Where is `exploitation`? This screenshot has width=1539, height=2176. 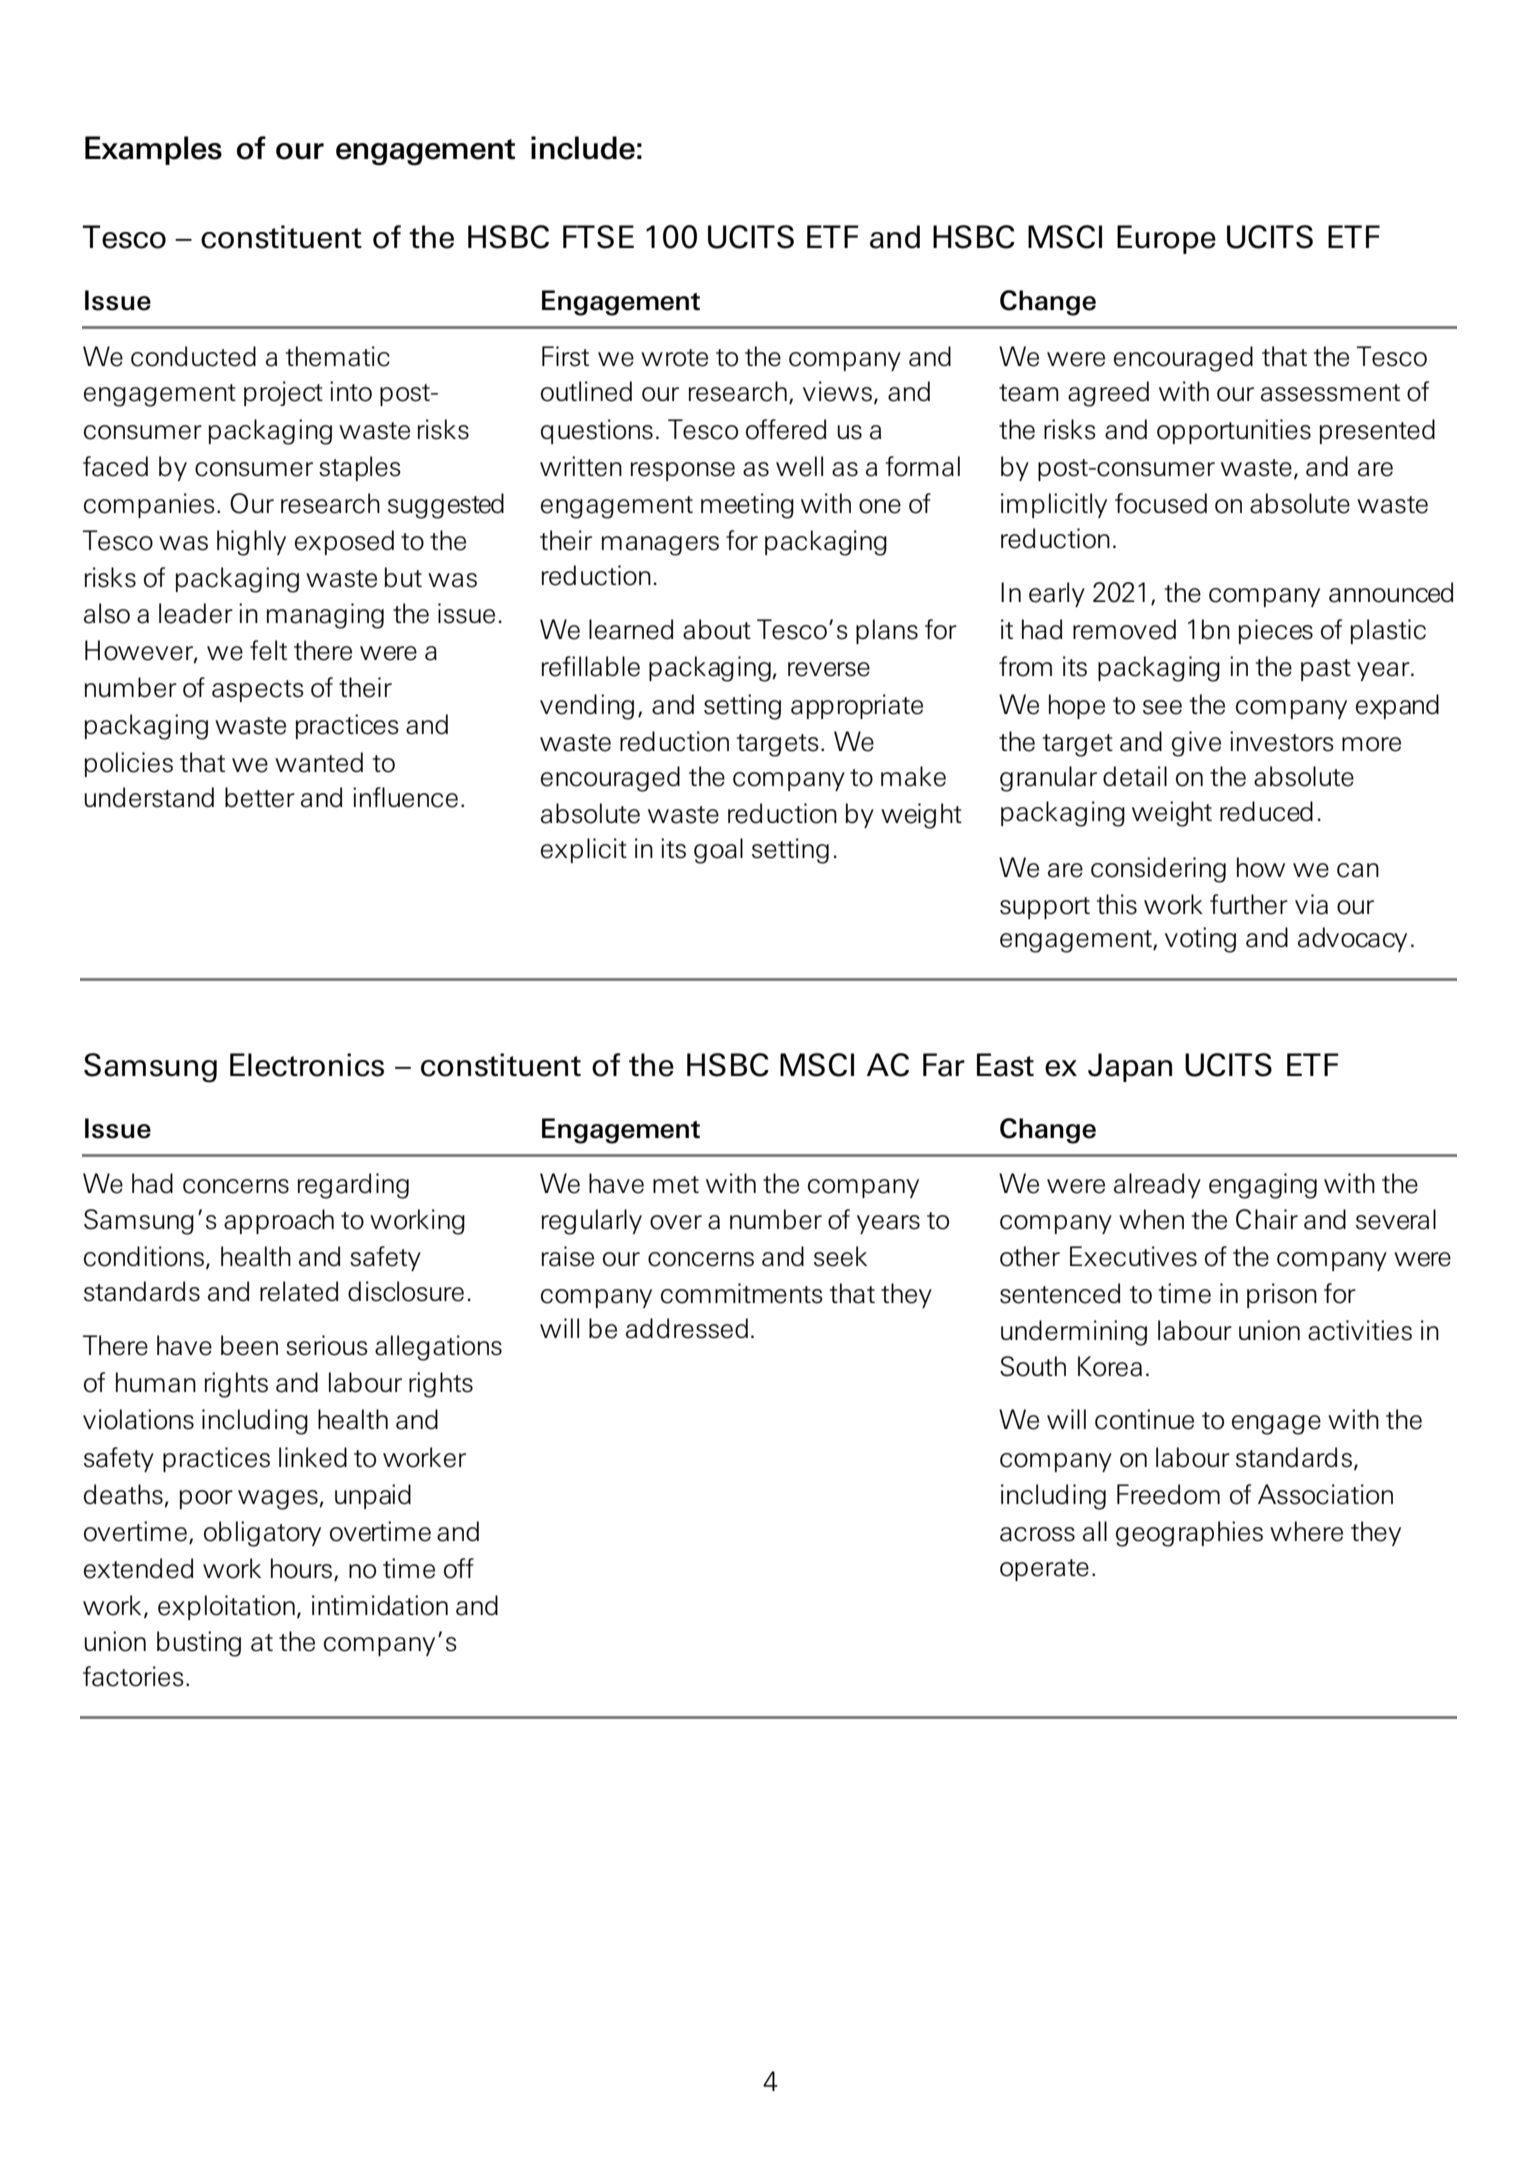 exploitation is located at coordinates (226, 1607).
